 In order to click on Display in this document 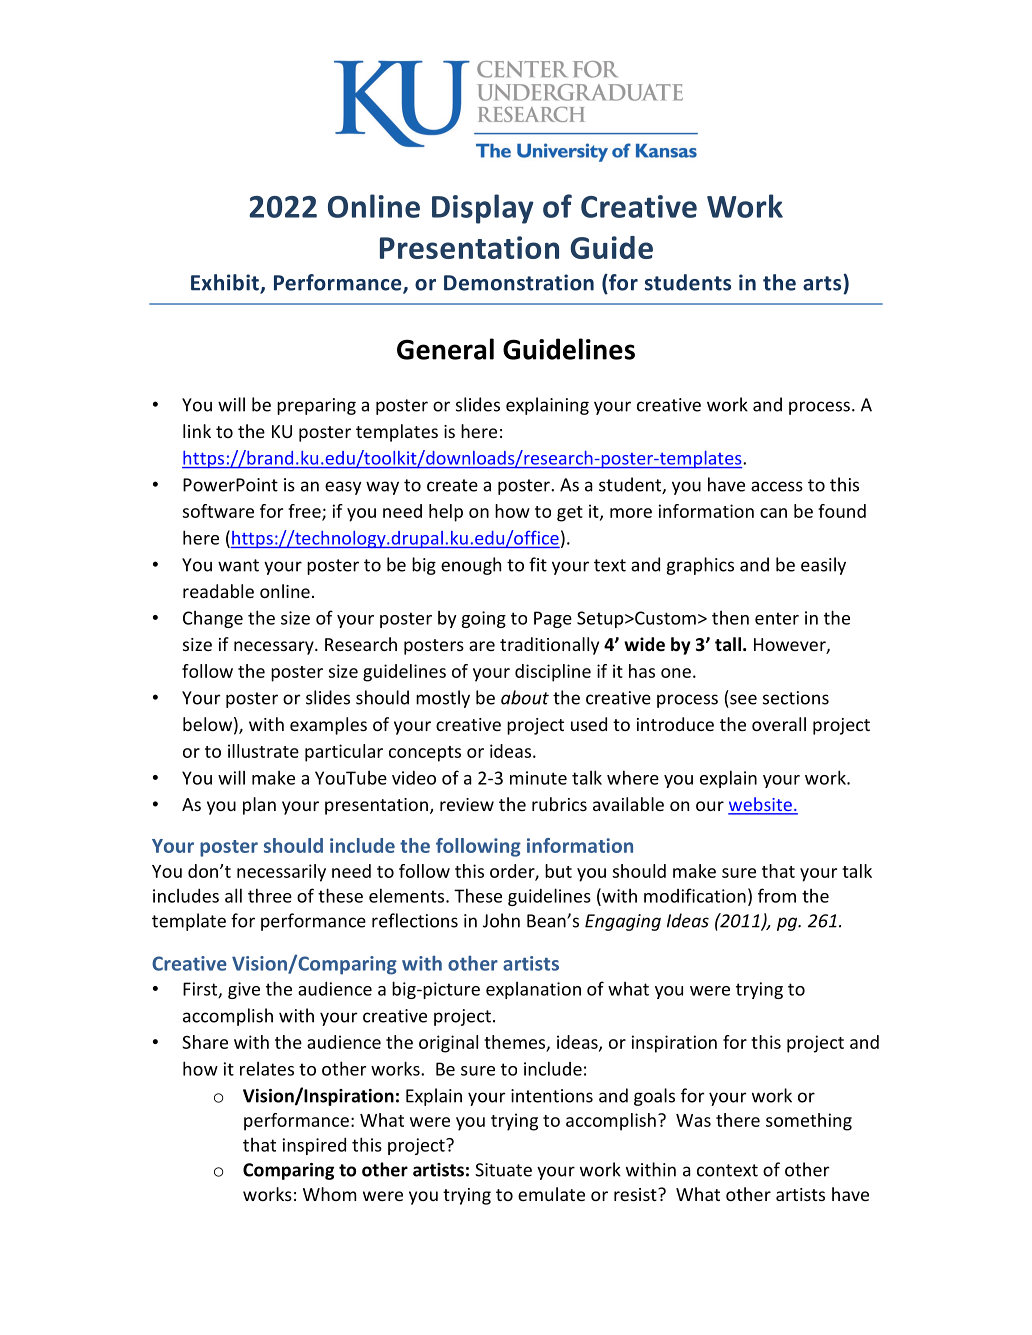, I will do `click(483, 209)`.
